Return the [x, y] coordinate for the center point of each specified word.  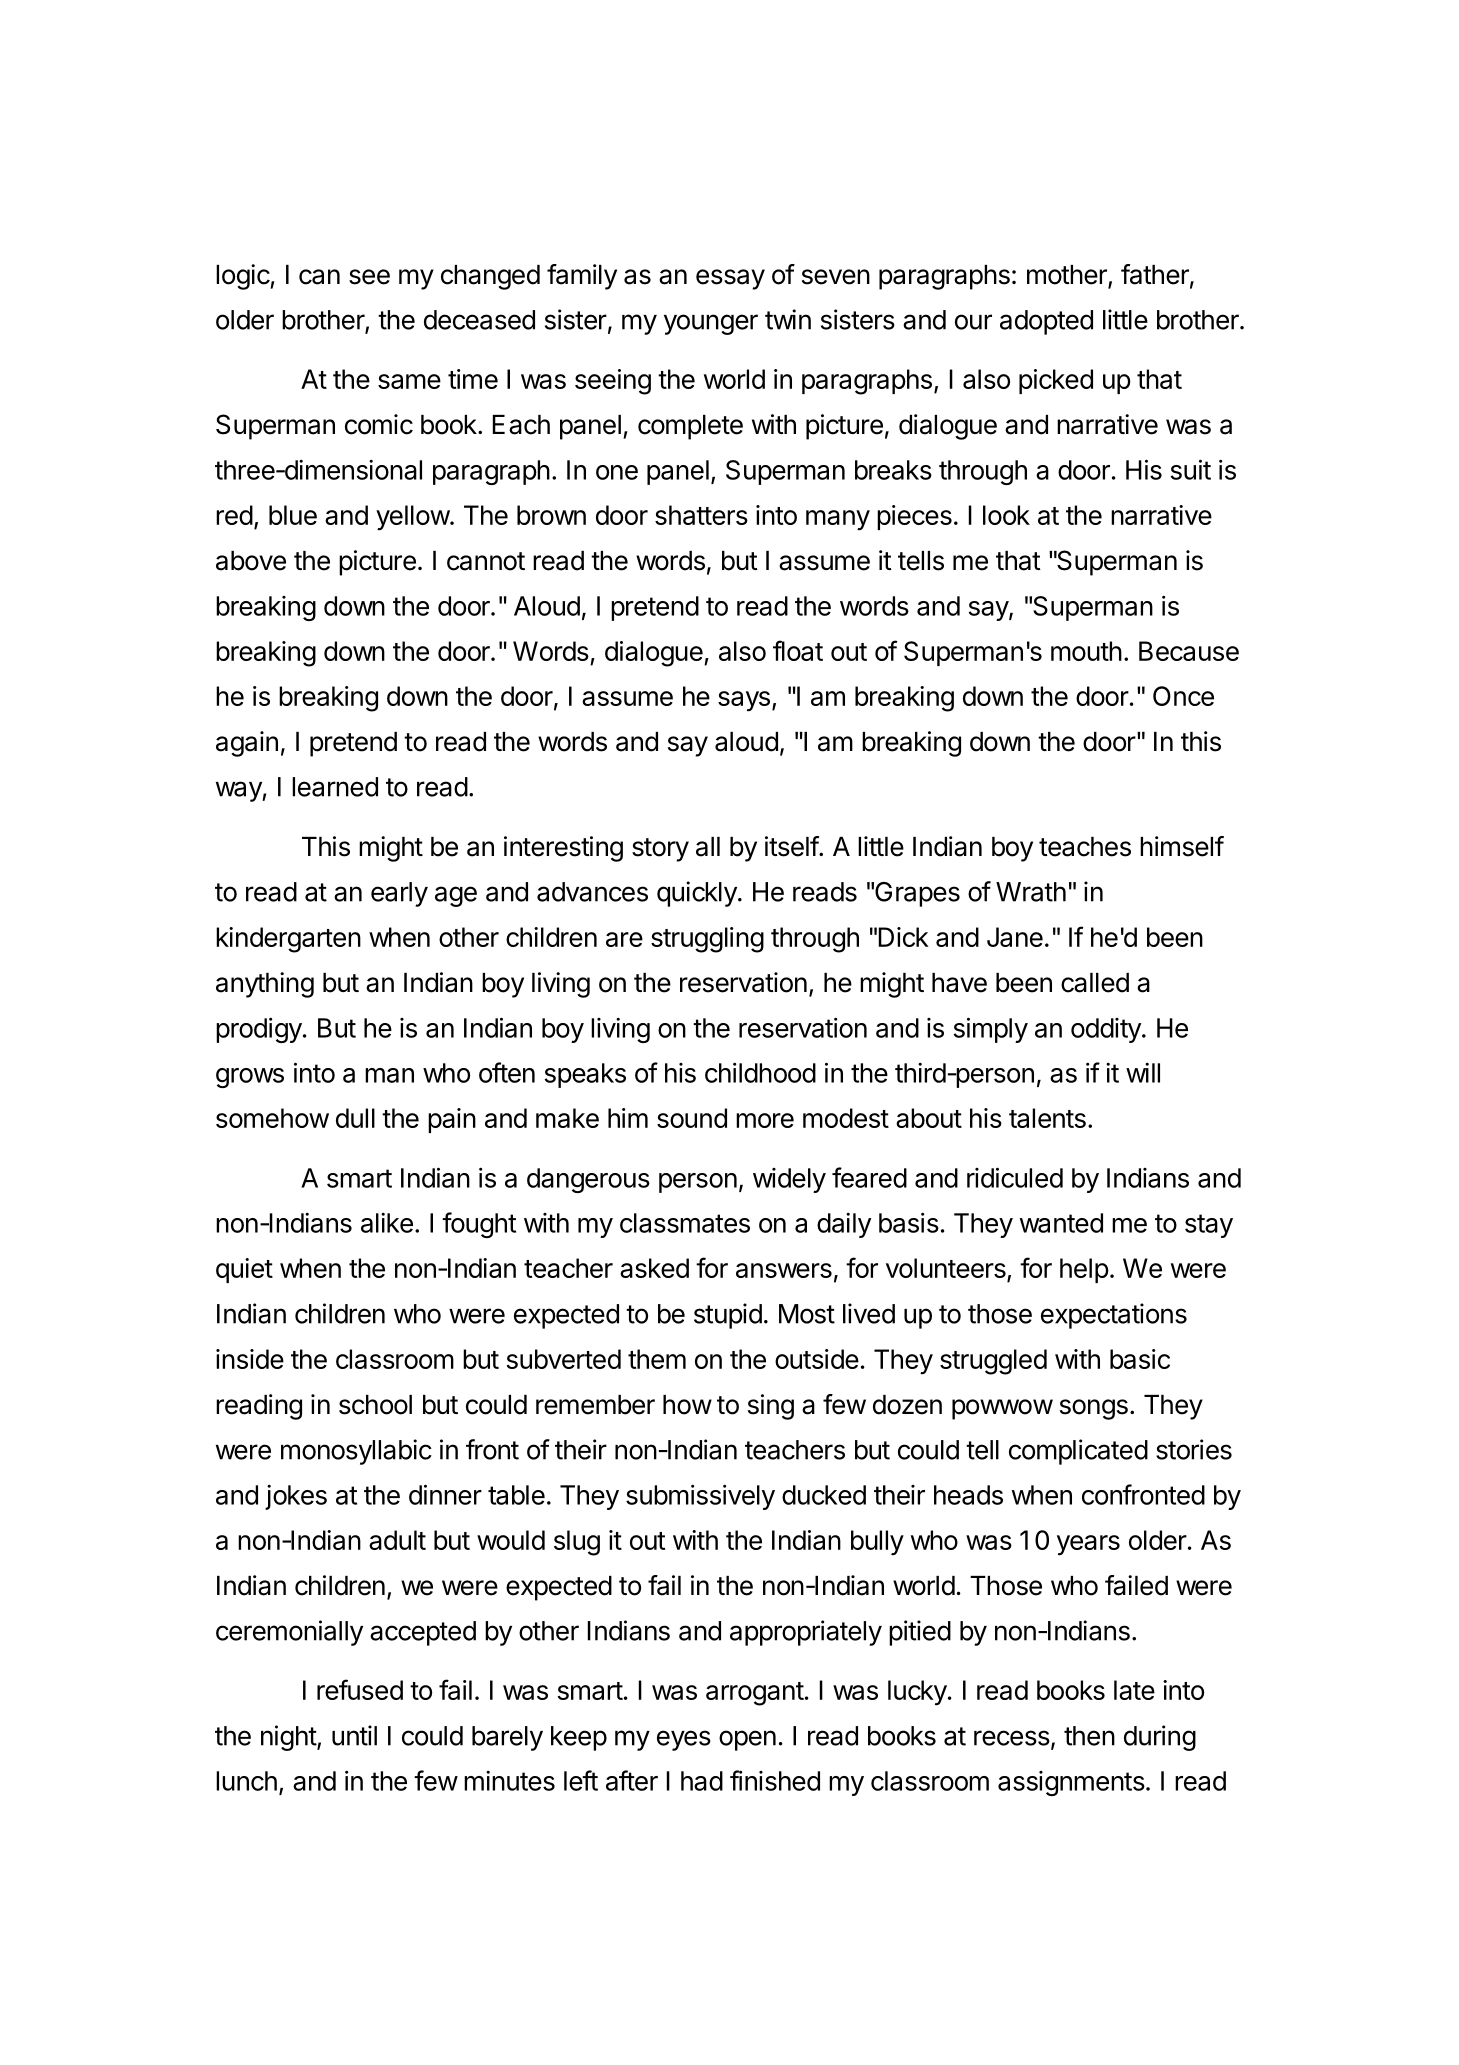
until [354, 1735]
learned [335, 787]
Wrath [1031, 892]
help [1084, 1270]
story [660, 850]
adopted [1046, 322]
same [409, 381]
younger [711, 324]
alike [387, 1223]
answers [784, 1270]
